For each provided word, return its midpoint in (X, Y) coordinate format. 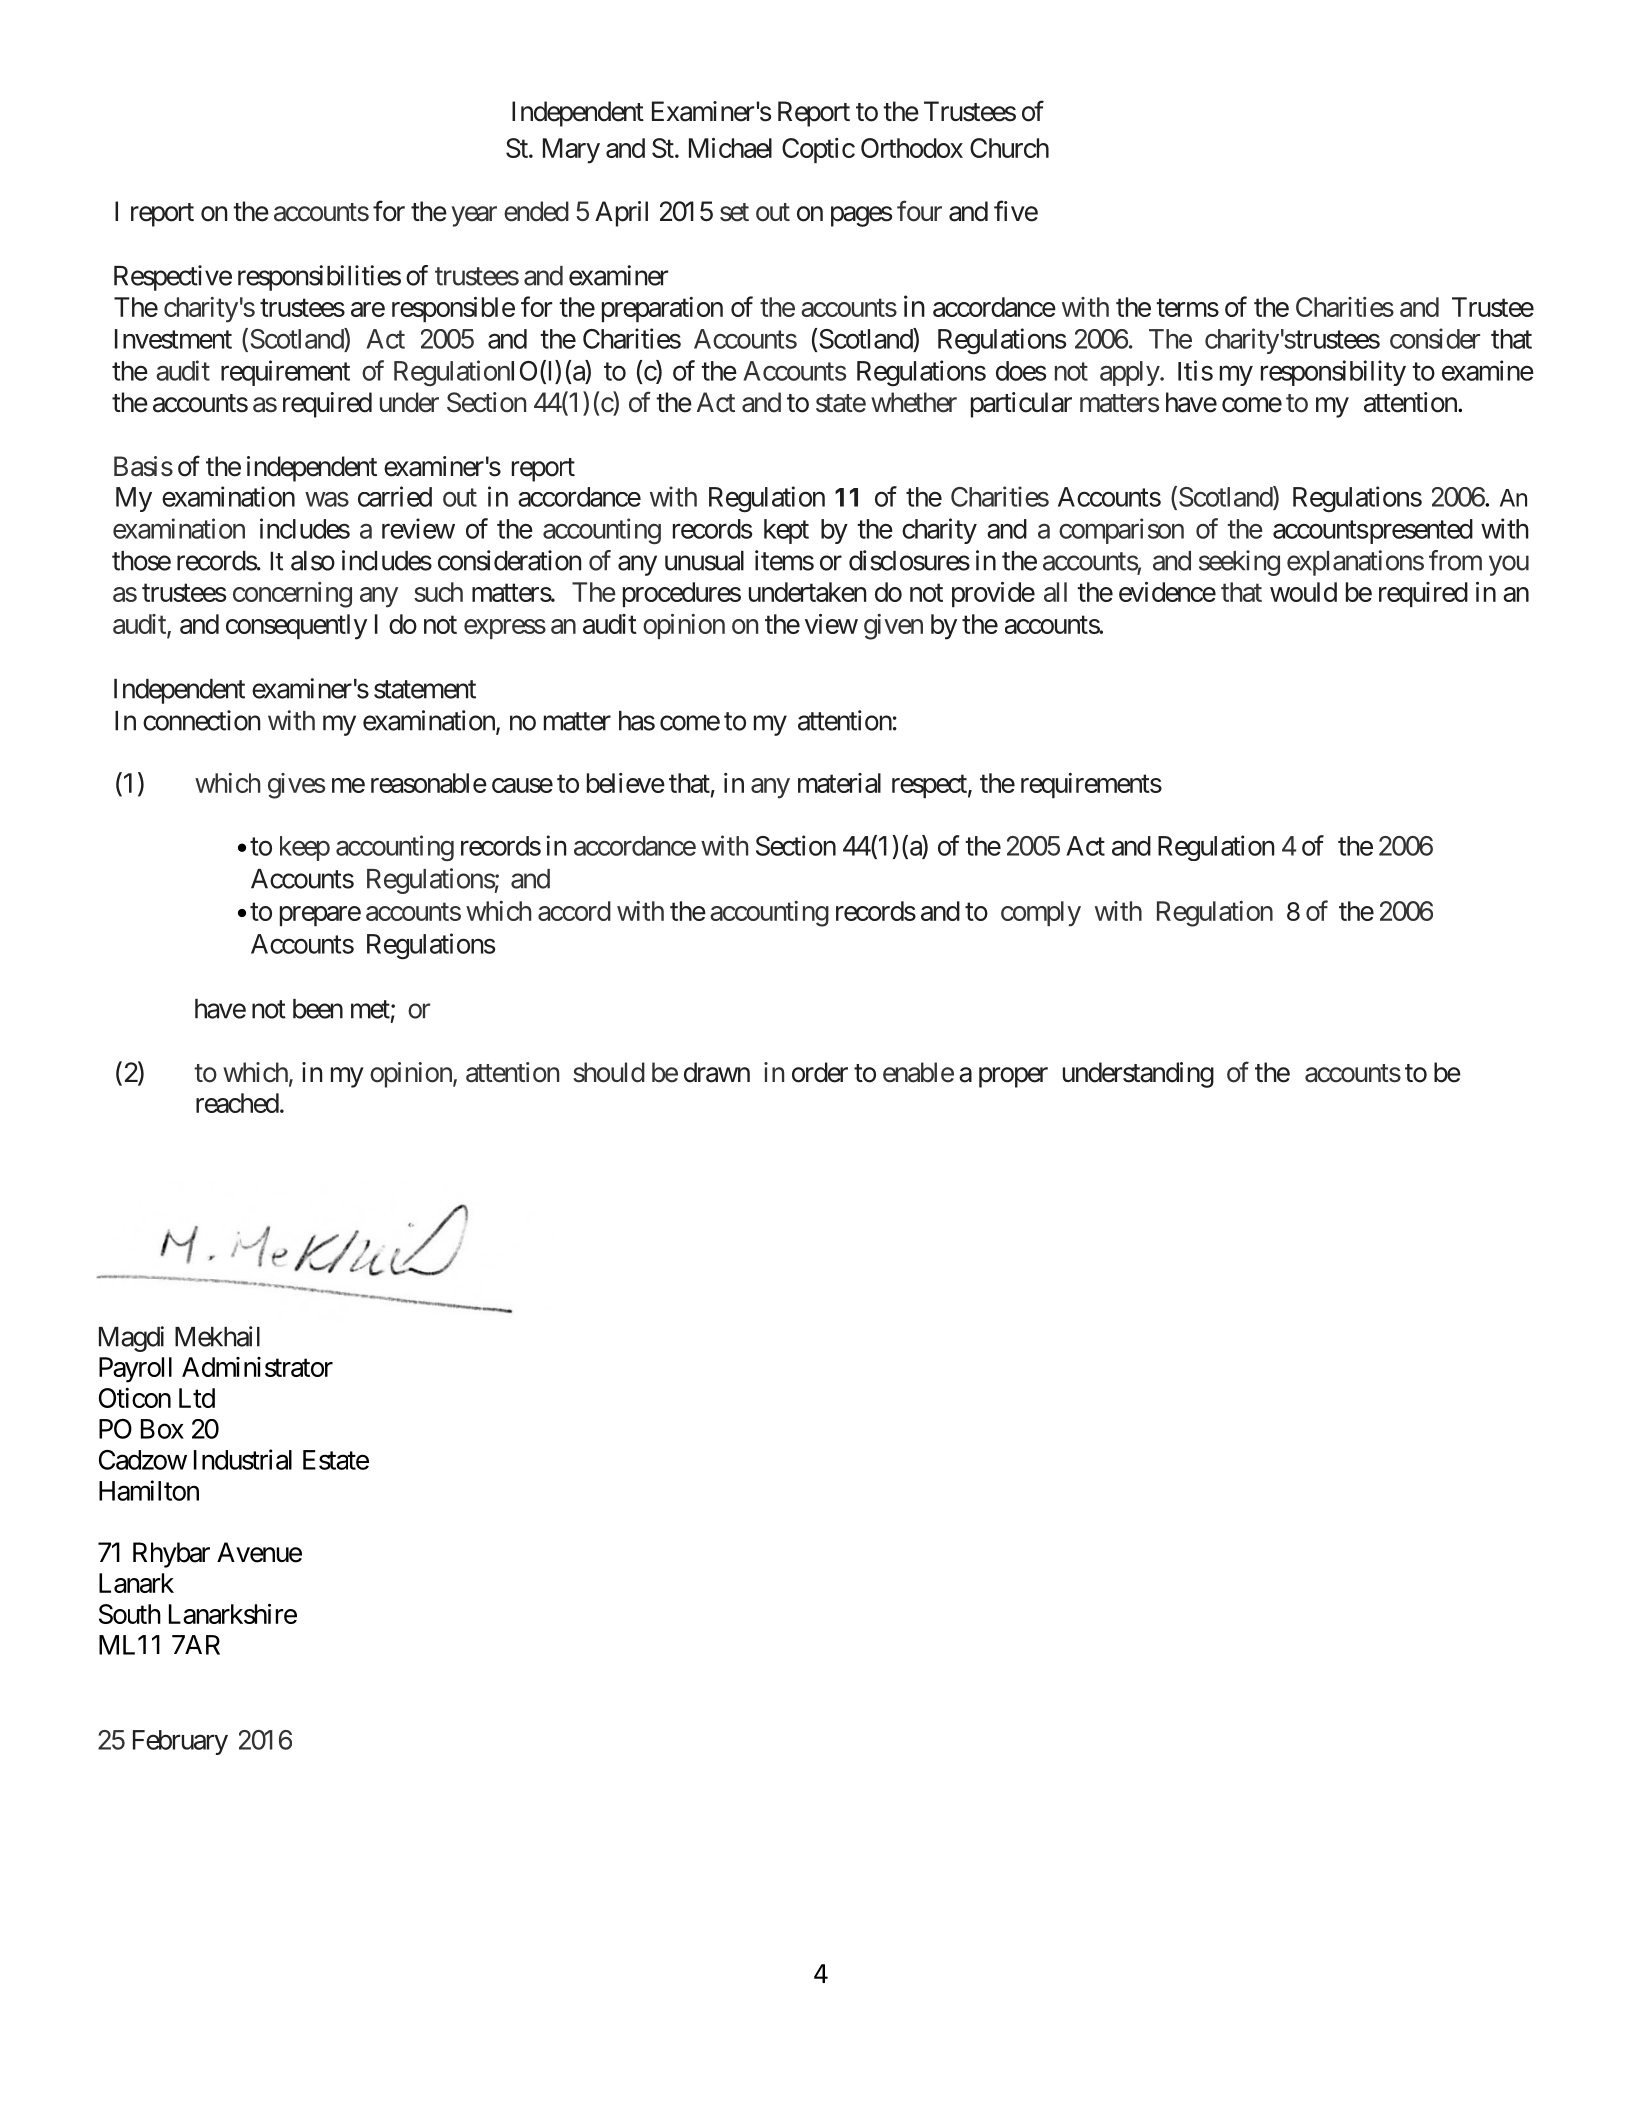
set (734, 212)
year (474, 216)
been (318, 1009)
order (820, 1072)
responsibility (1333, 373)
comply (1041, 914)
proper (1013, 1077)
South (130, 1614)
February (180, 1742)
